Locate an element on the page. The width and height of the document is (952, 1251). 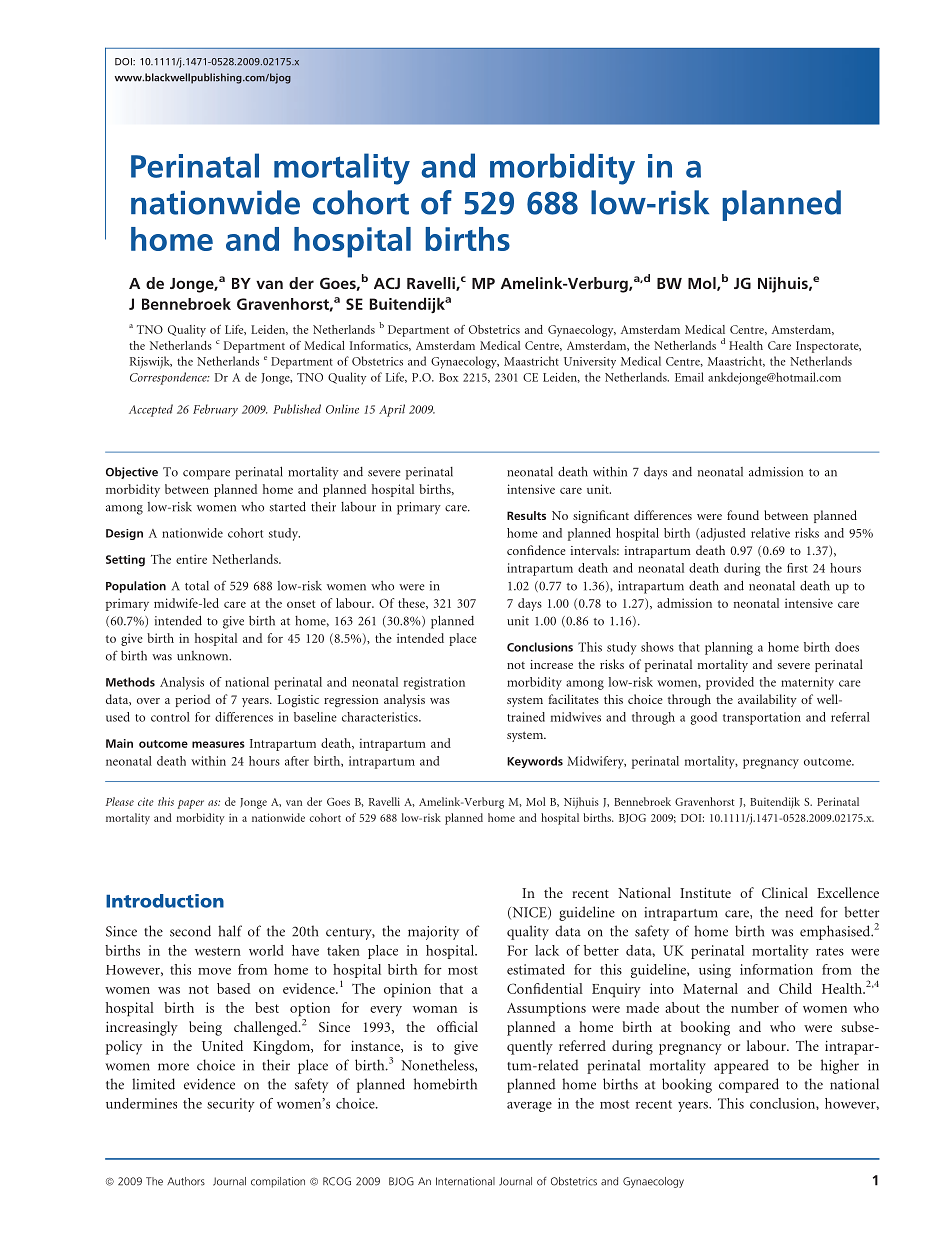
Email is located at coordinates (689, 377).
